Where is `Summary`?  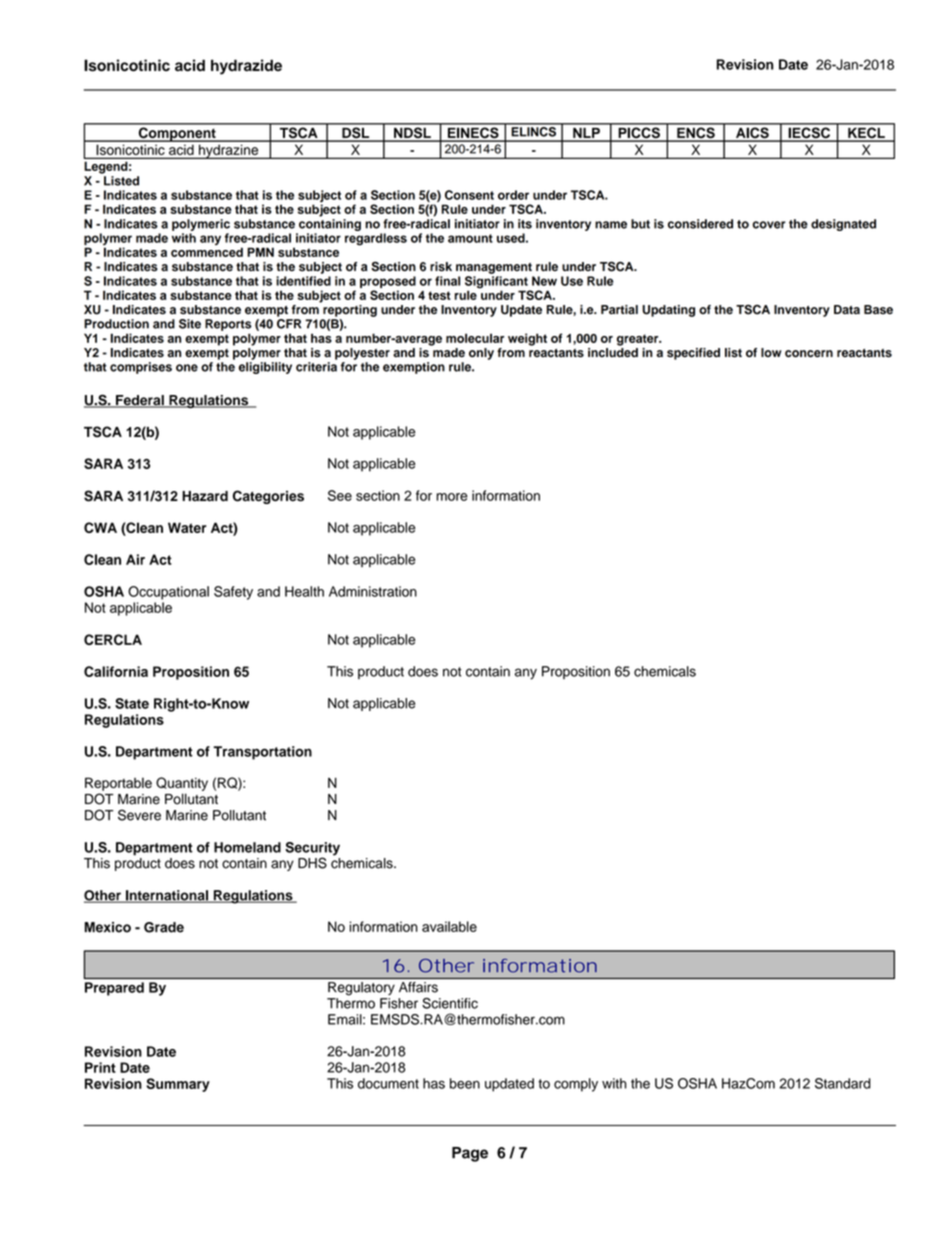
Summary is located at coordinates (178, 1085).
